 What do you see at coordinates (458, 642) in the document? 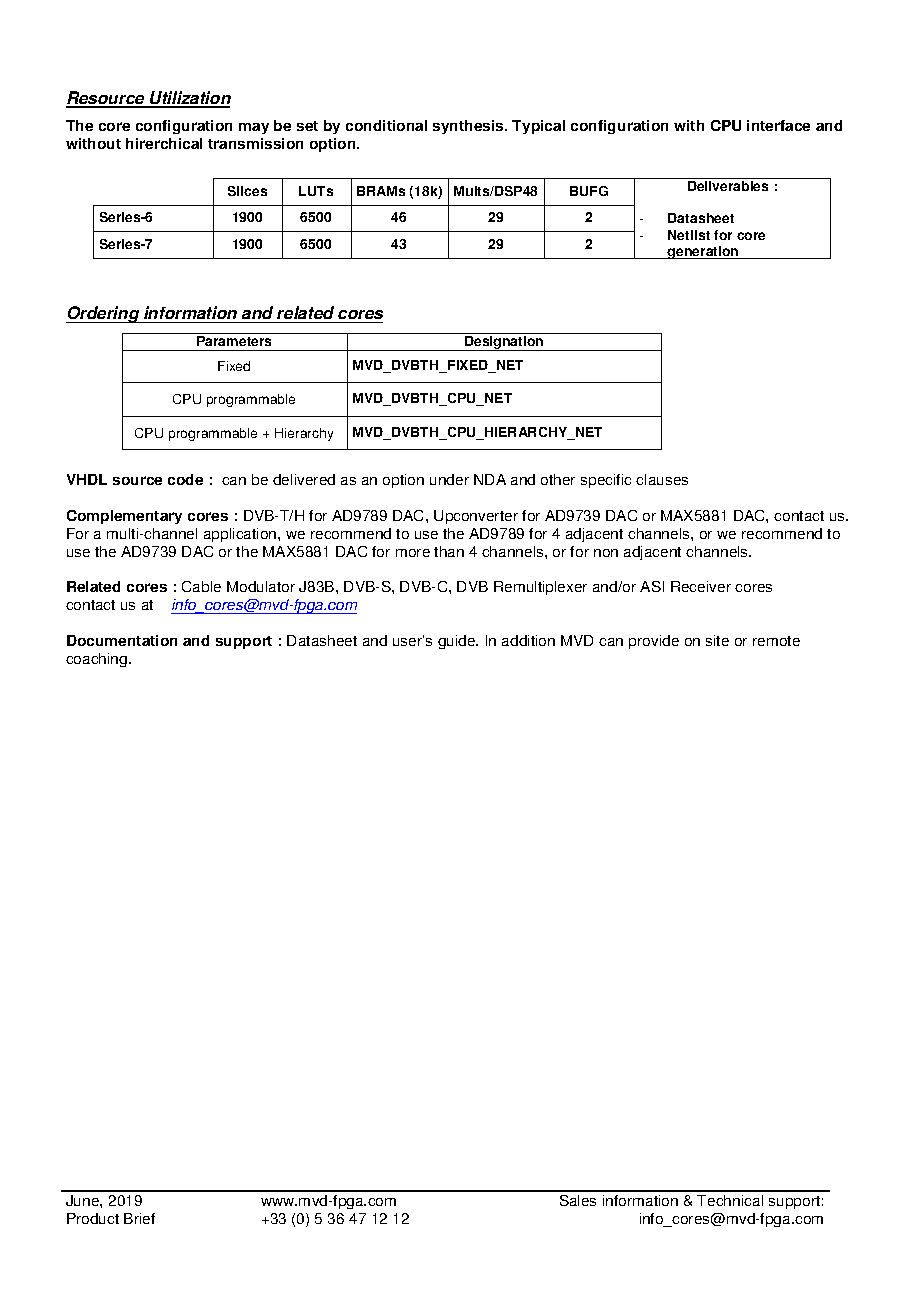
I see `guide` at bounding box center [458, 642].
